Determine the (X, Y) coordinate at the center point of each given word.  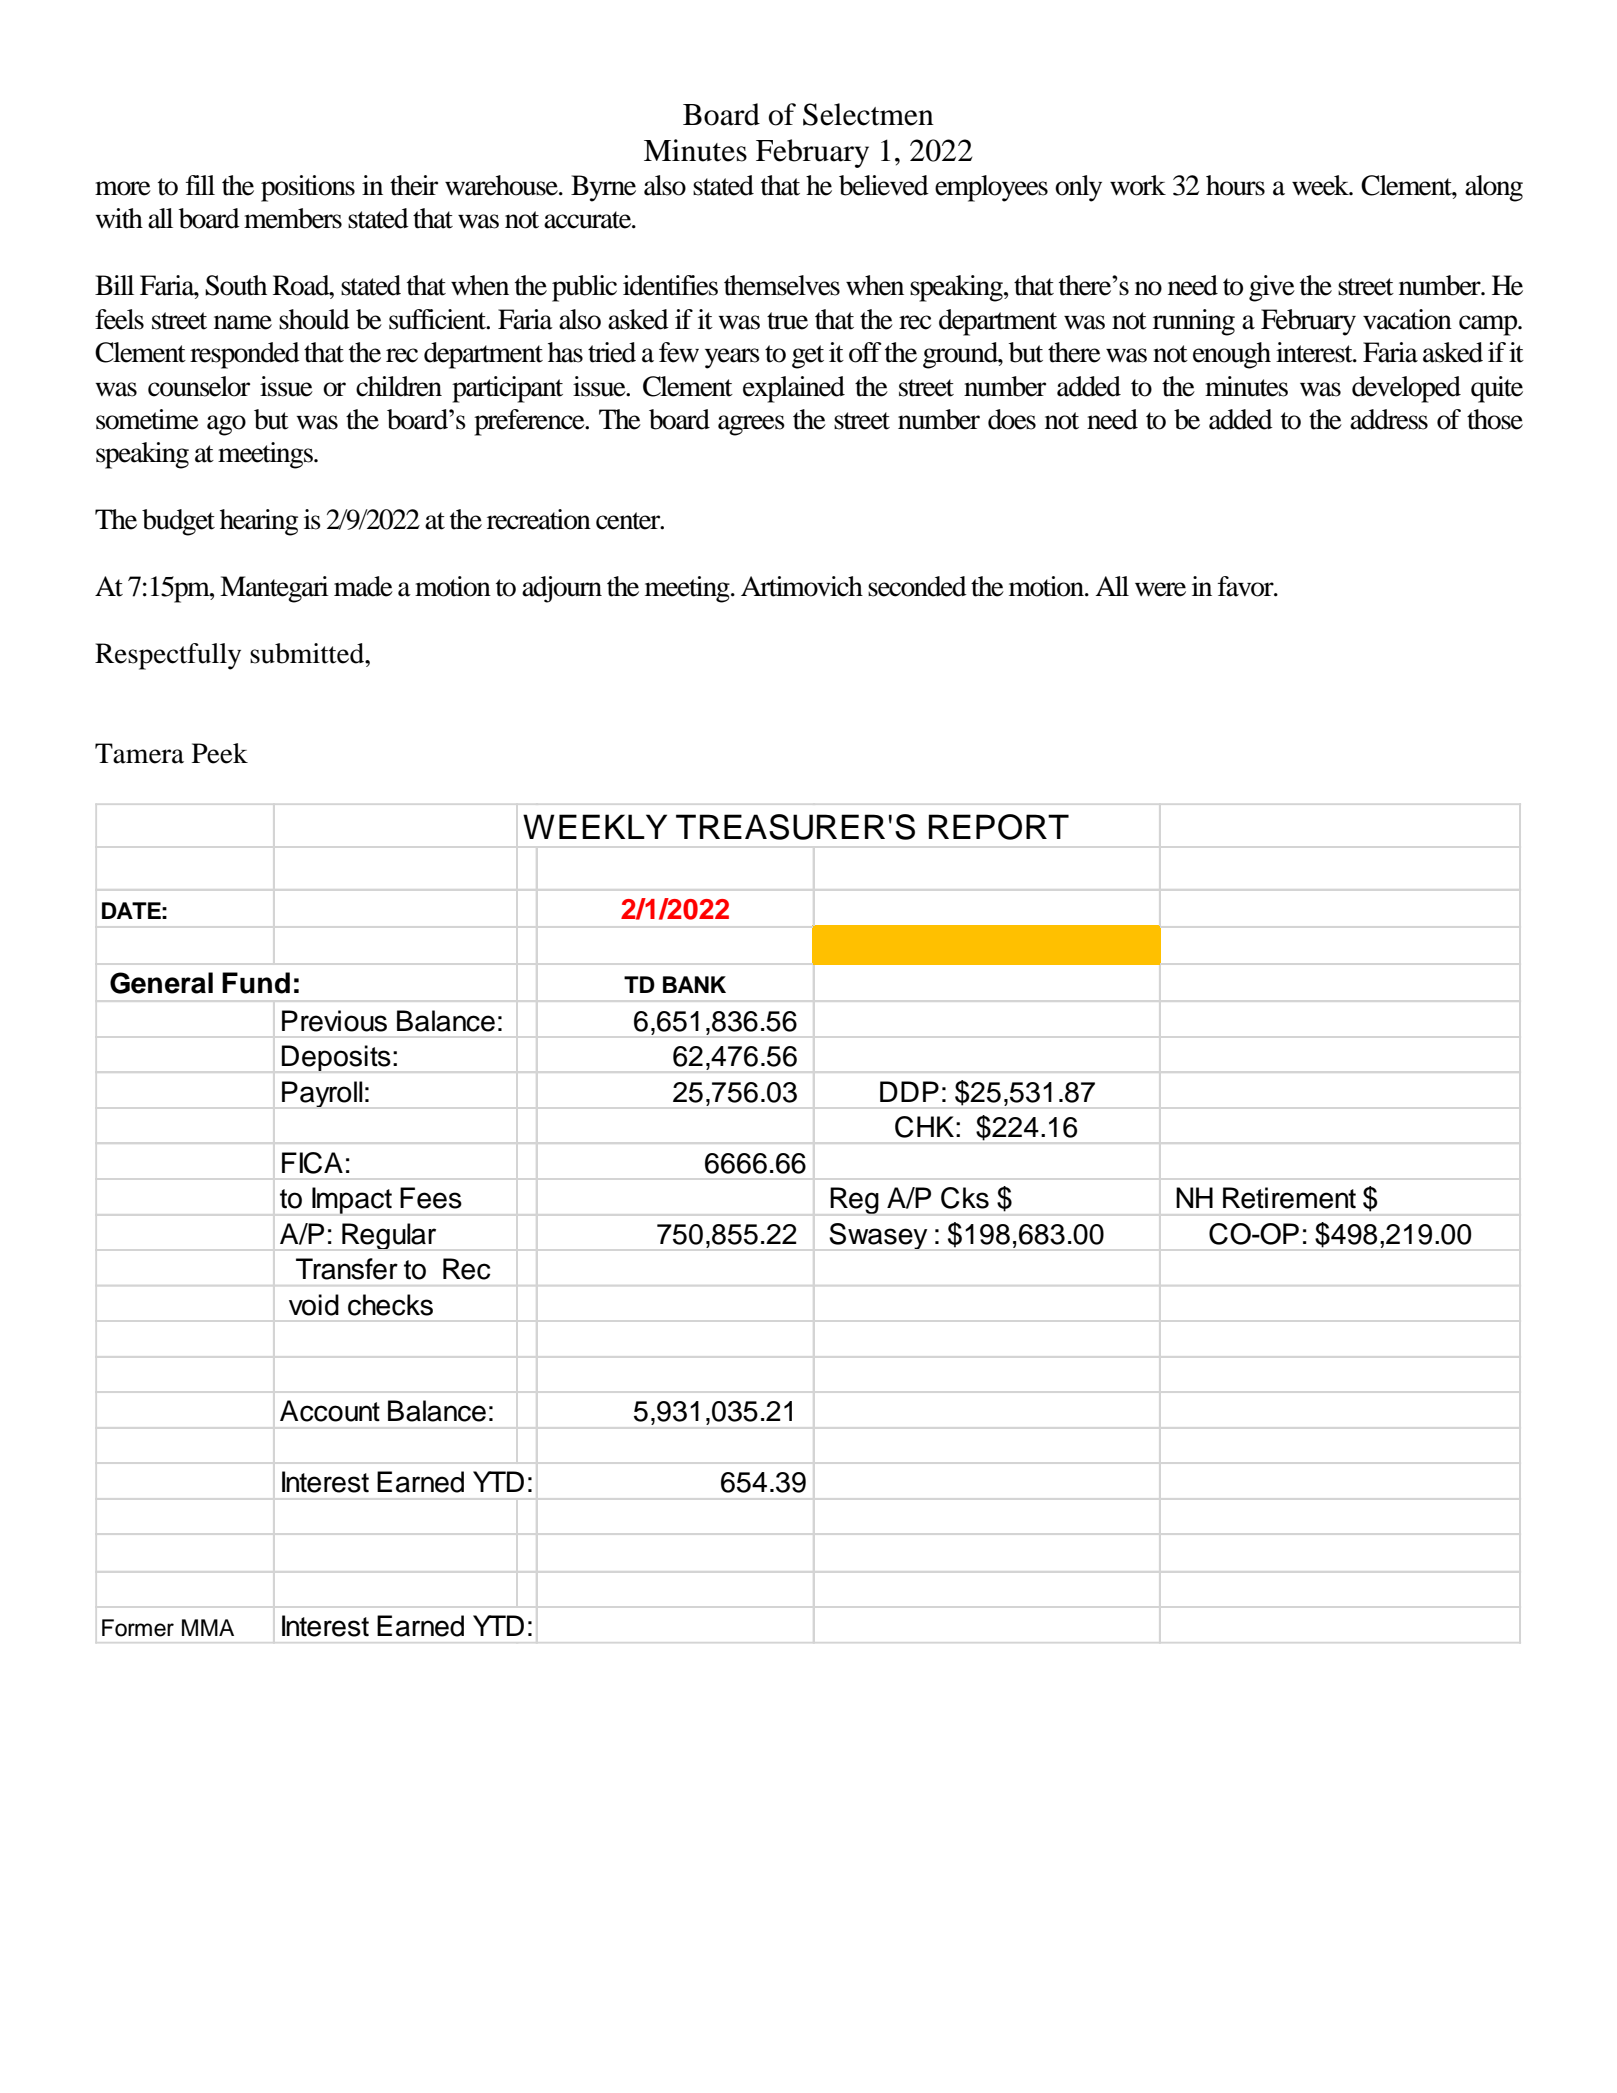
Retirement (1289, 1198)
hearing (259, 522)
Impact (352, 1200)
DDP (909, 1091)
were (1160, 589)
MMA (208, 1627)
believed (884, 185)
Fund (256, 983)
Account (330, 1411)
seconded (917, 586)
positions (308, 188)
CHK (924, 1127)
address (1389, 419)
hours (1235, 185)
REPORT (999, 827)
